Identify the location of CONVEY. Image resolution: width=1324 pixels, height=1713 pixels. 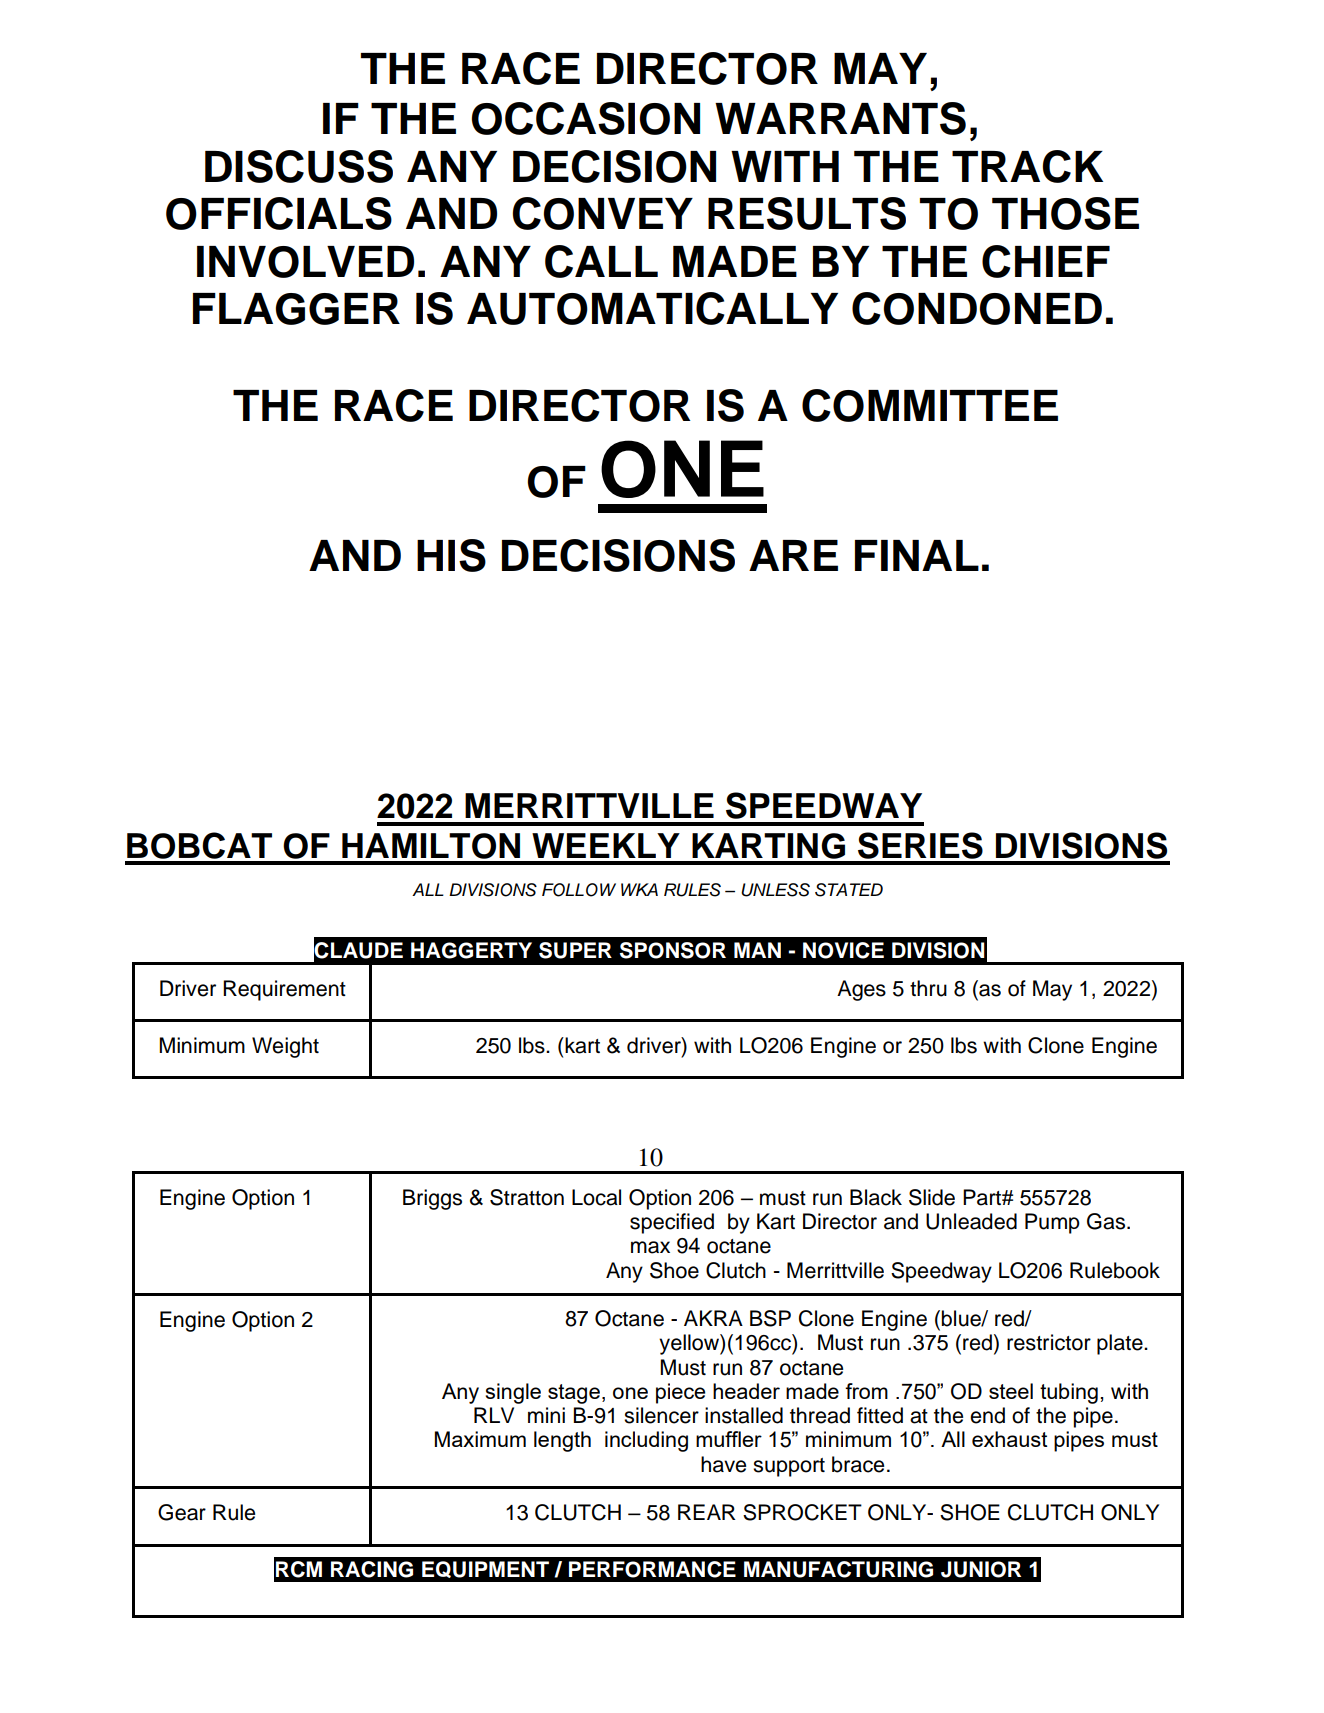
(602, 213).
